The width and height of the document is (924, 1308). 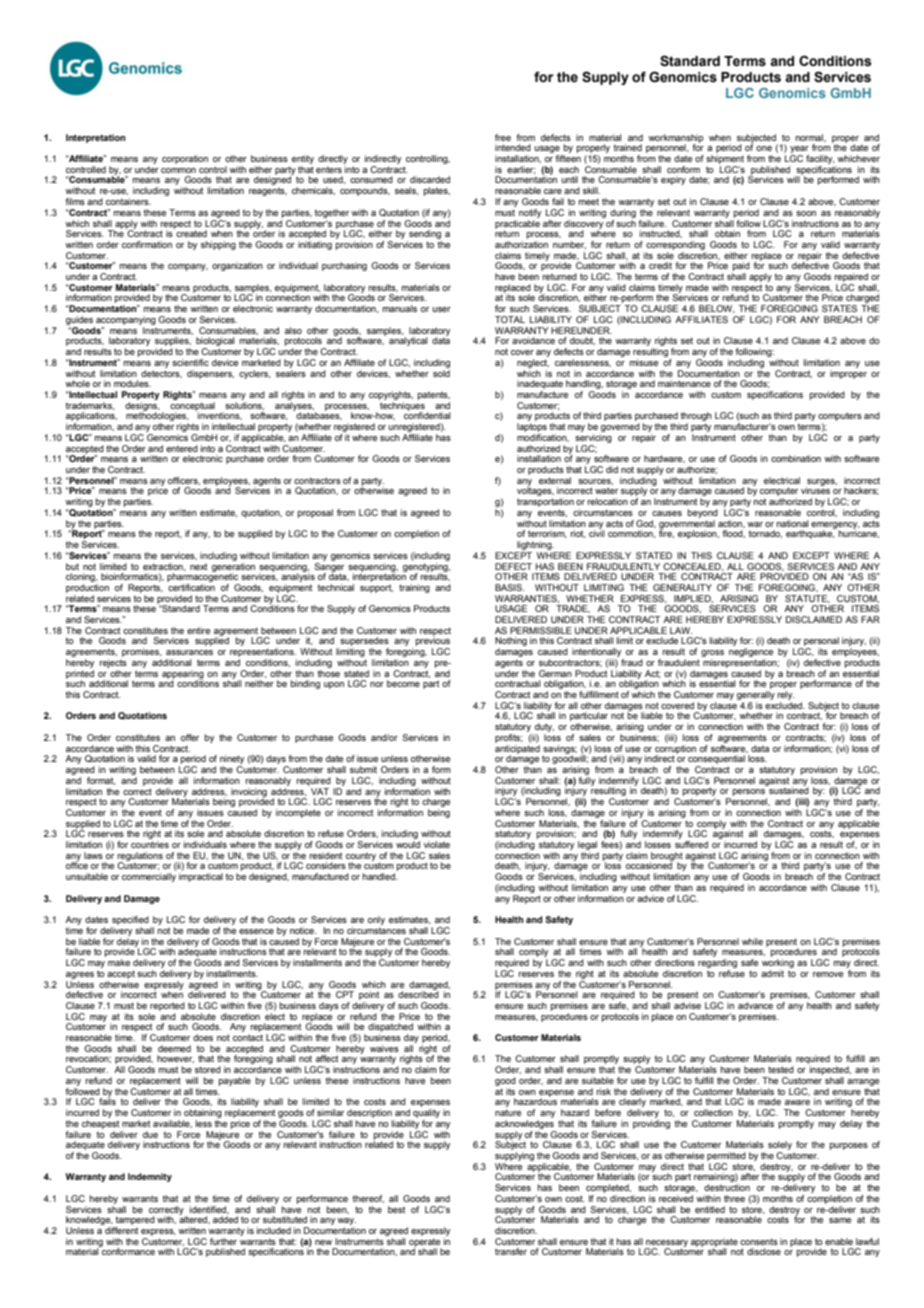 I want to click on maintenance, so click(x=684, y=383).
